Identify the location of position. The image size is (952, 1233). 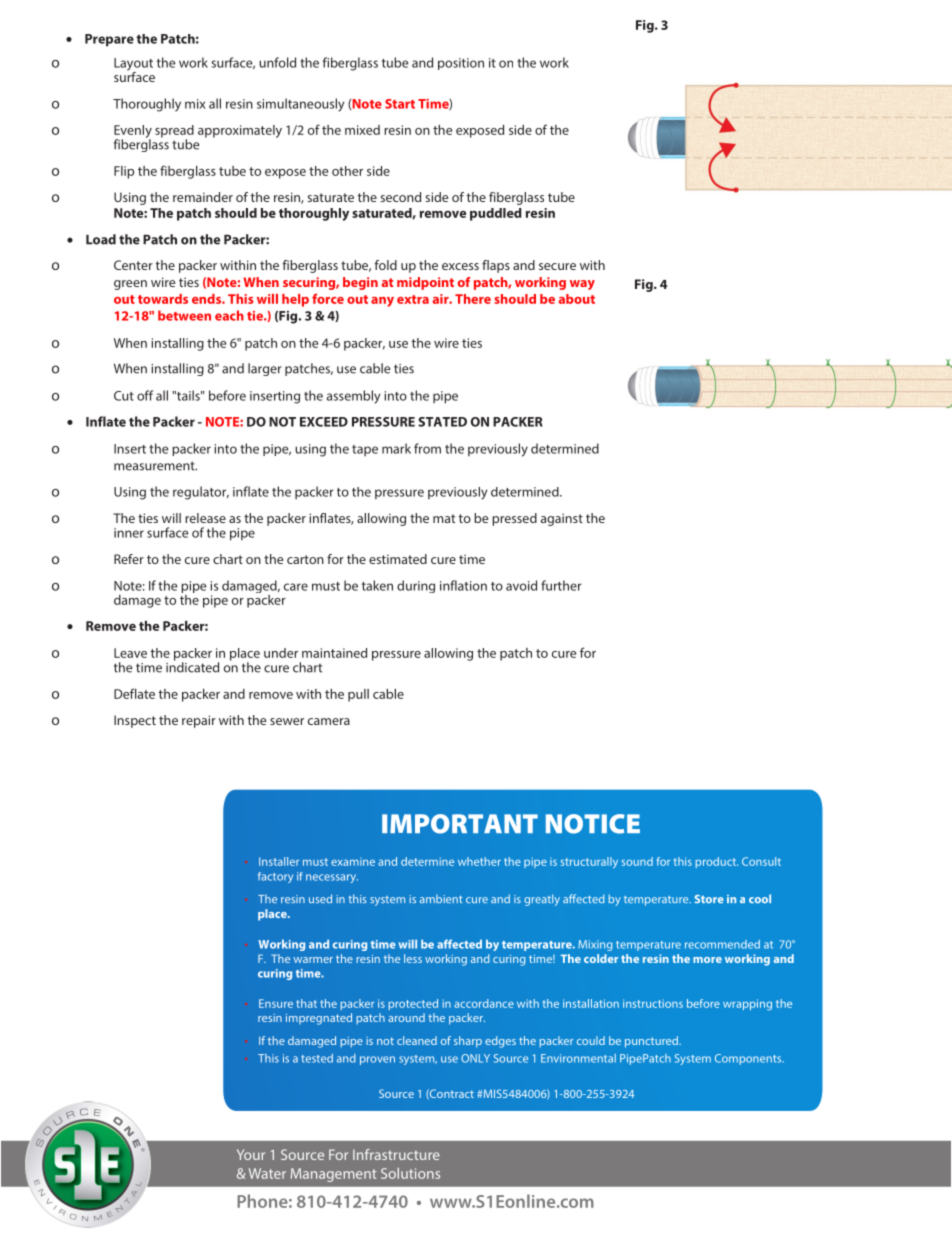
(461, 64).
